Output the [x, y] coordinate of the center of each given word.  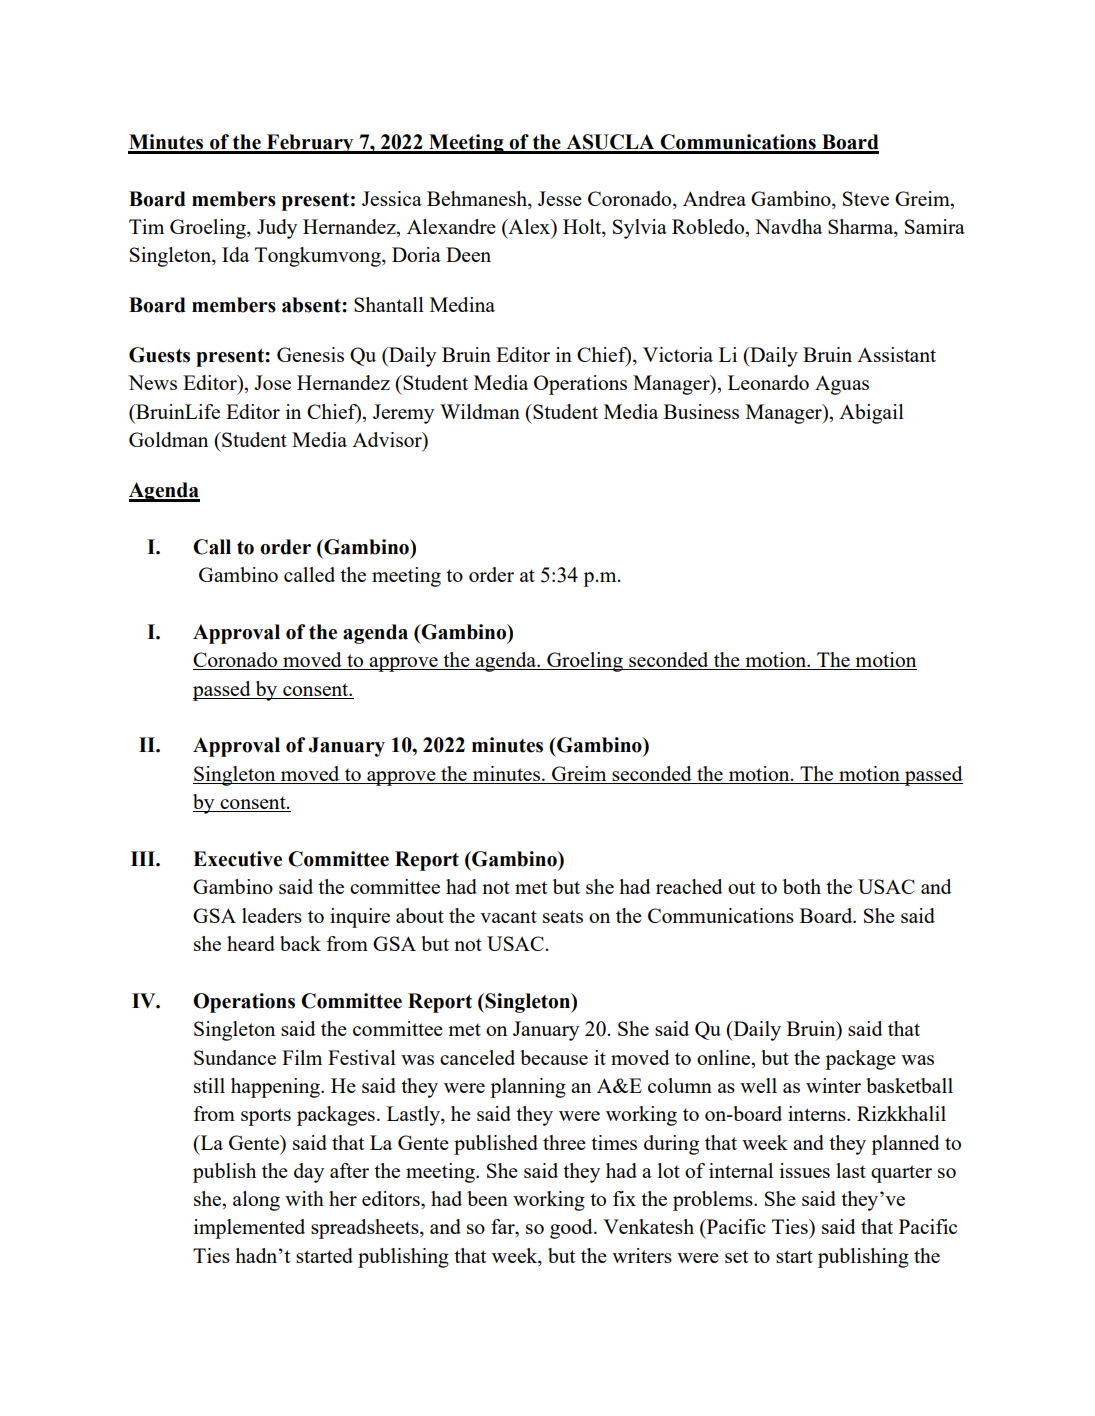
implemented [249, 1229]
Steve [866, 198]
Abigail [871, 414]
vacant [508, 916]
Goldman [168, 439]
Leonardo [768, 382]
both [802, 886]
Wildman [480, 411]
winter [833, 1085]
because [554, 1057]
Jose [272, 382]
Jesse [560, 198]
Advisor [388, 441]
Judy [277, 229]
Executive [237, 859]
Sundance [235, 1057]
